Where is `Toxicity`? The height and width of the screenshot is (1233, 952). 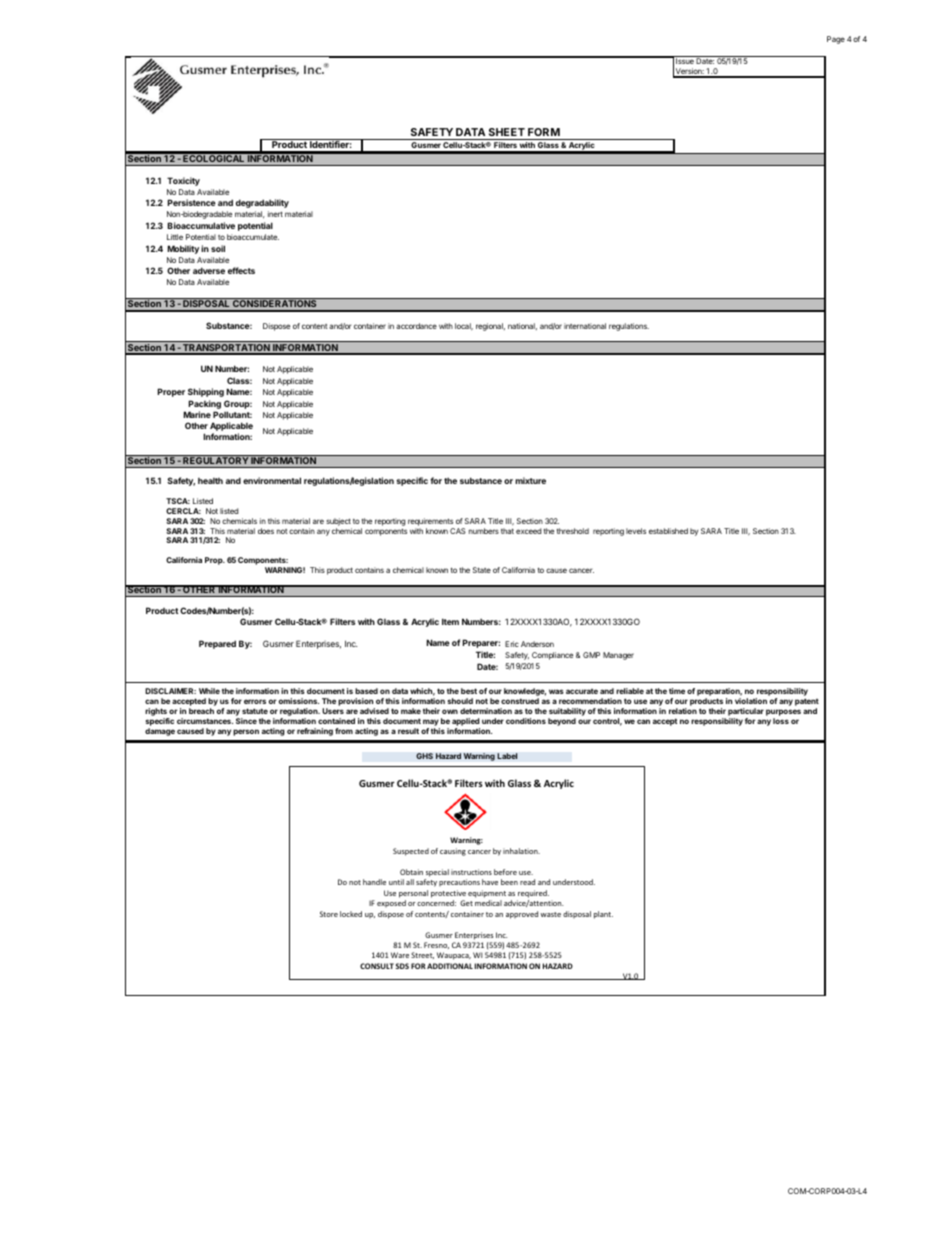 Toxicity is located at coordinates (183, 181).
